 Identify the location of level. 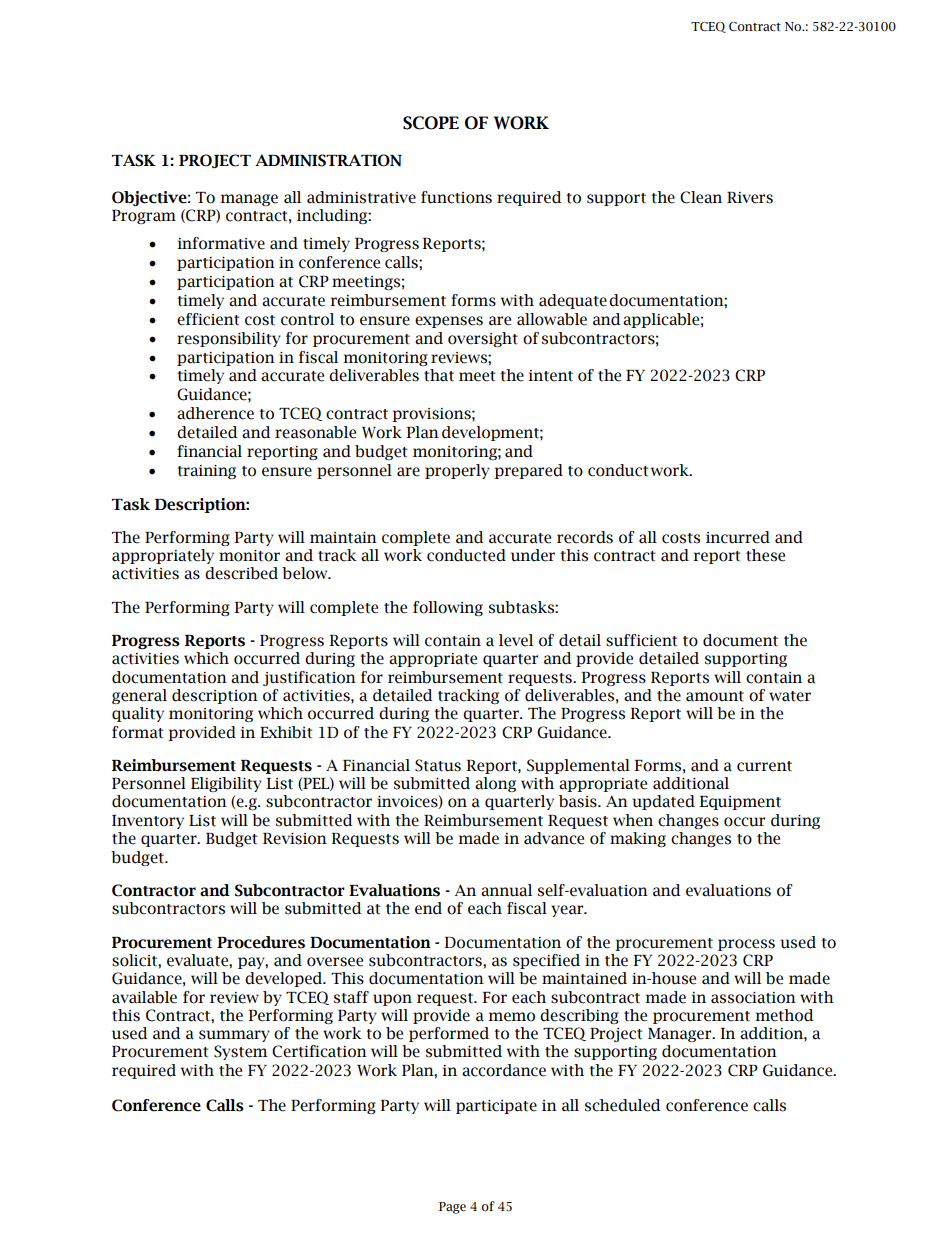
(516, 640).
